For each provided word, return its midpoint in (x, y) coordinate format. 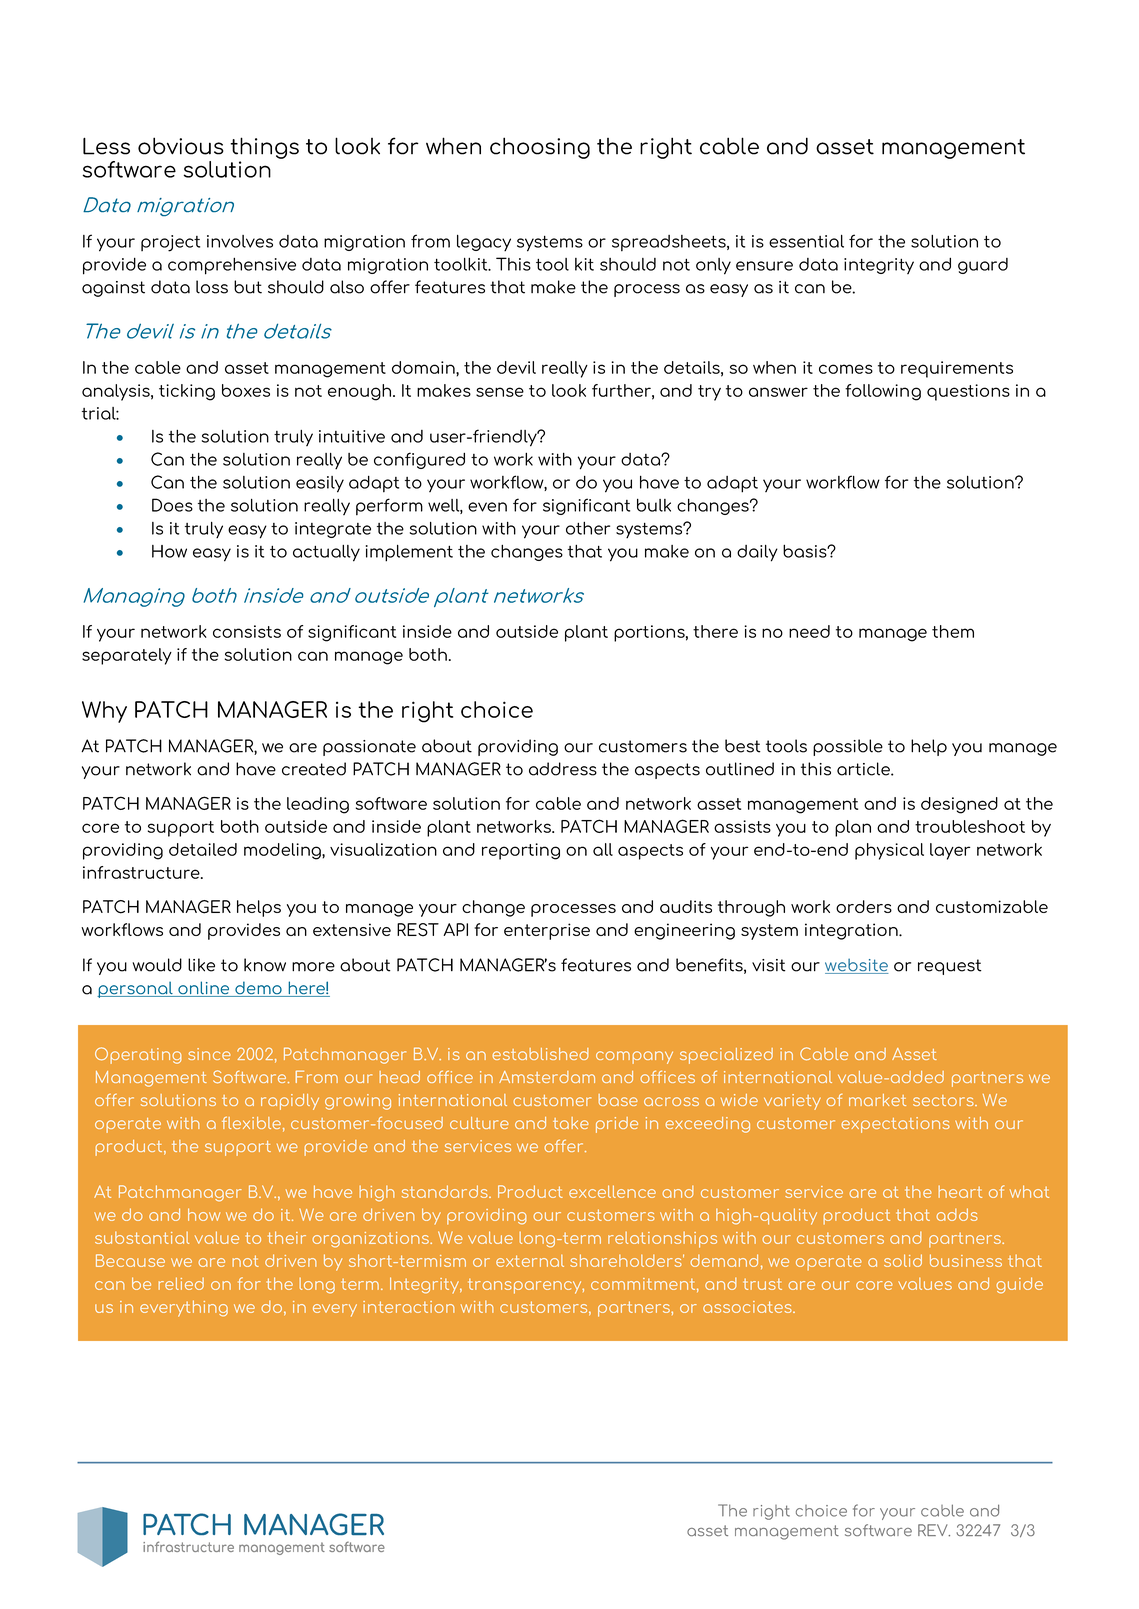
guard (983, 266)
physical (889, 851)
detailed (203, 849)
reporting (521, 851)
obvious (181, 146)
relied (181, 1283)
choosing (540, 148)
